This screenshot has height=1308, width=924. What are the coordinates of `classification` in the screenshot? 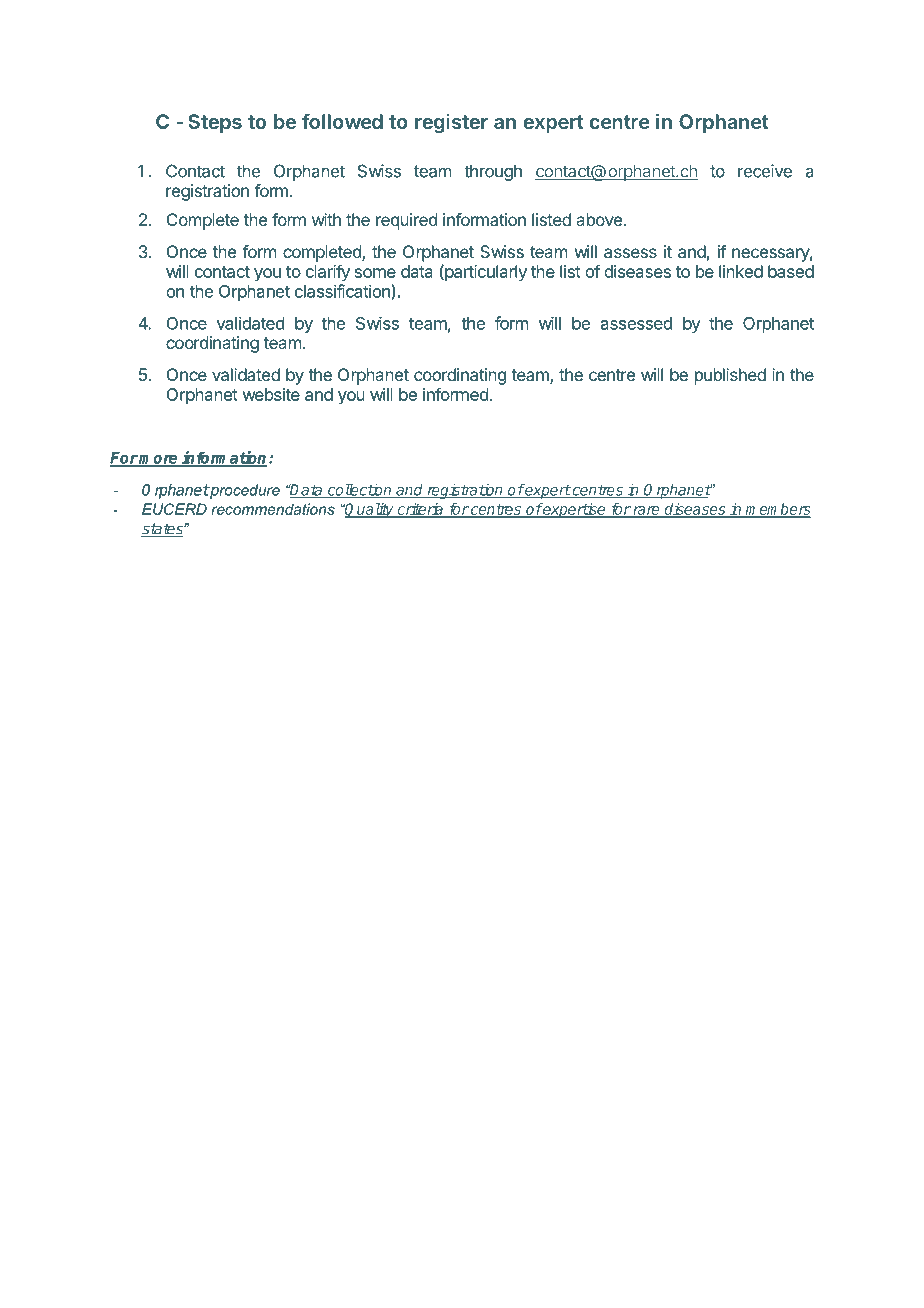 It's located at (343, 292).
